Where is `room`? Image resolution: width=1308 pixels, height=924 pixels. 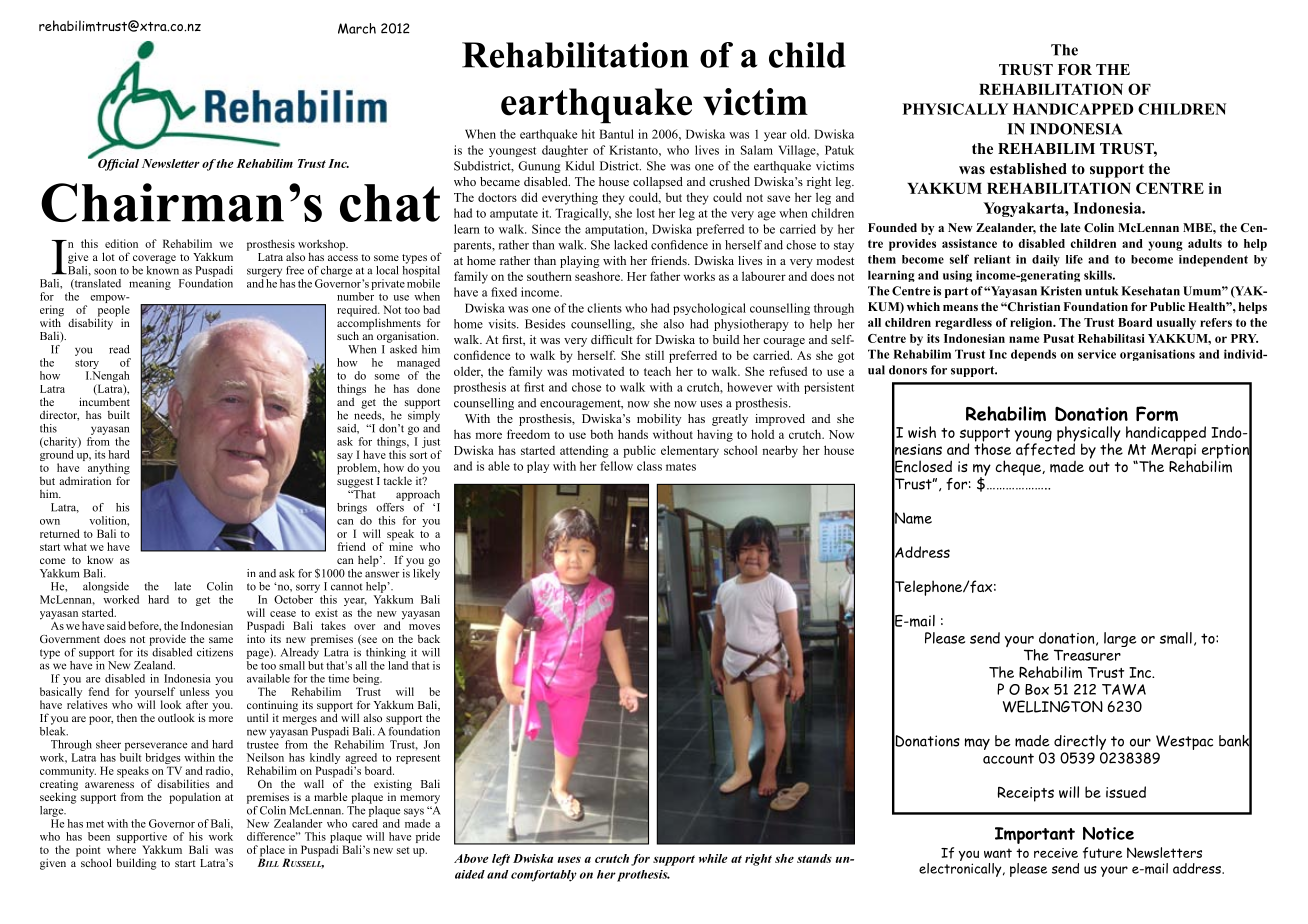
room is located at coordinates (631, 520).
